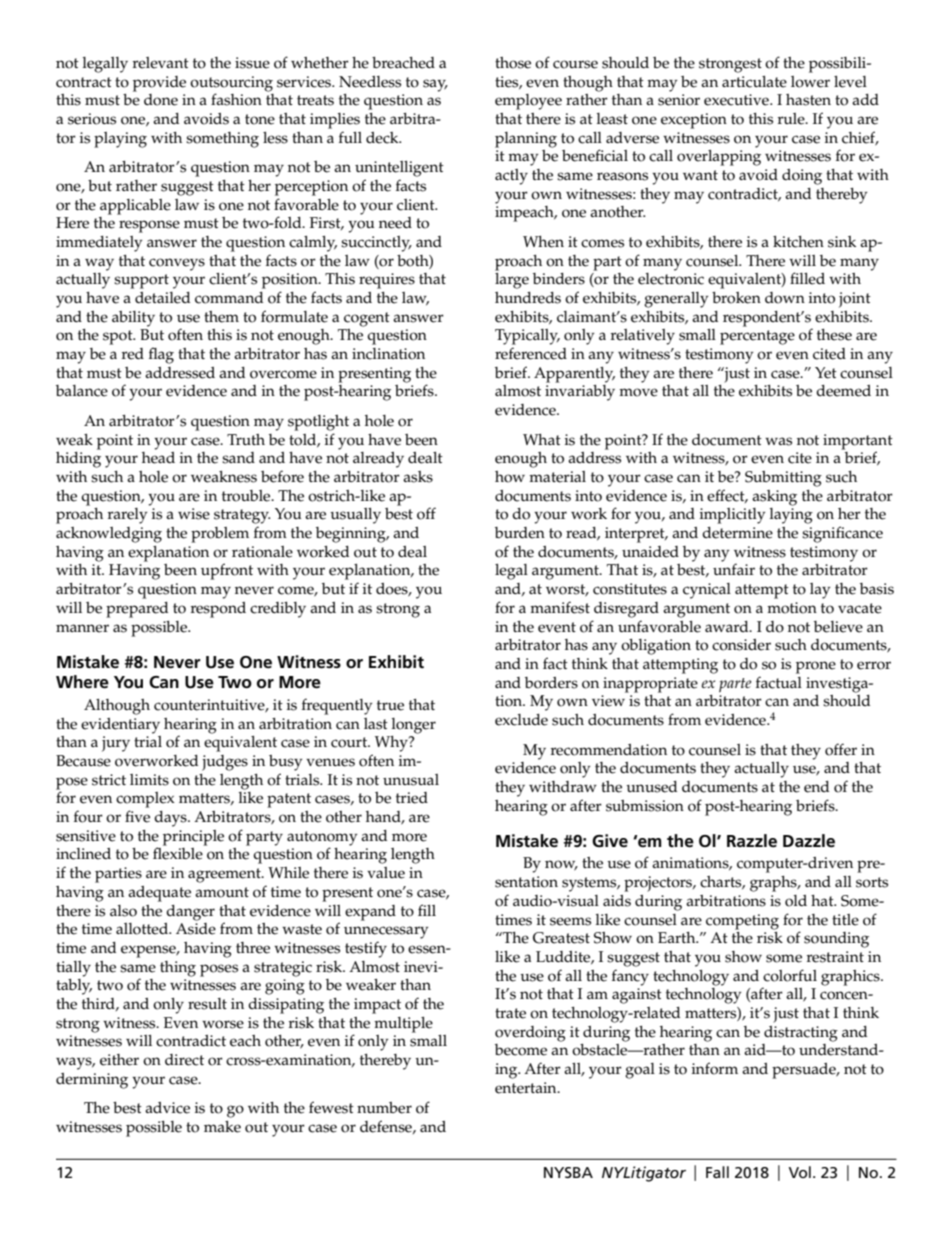  I want to click on say, so click(435, 85).
